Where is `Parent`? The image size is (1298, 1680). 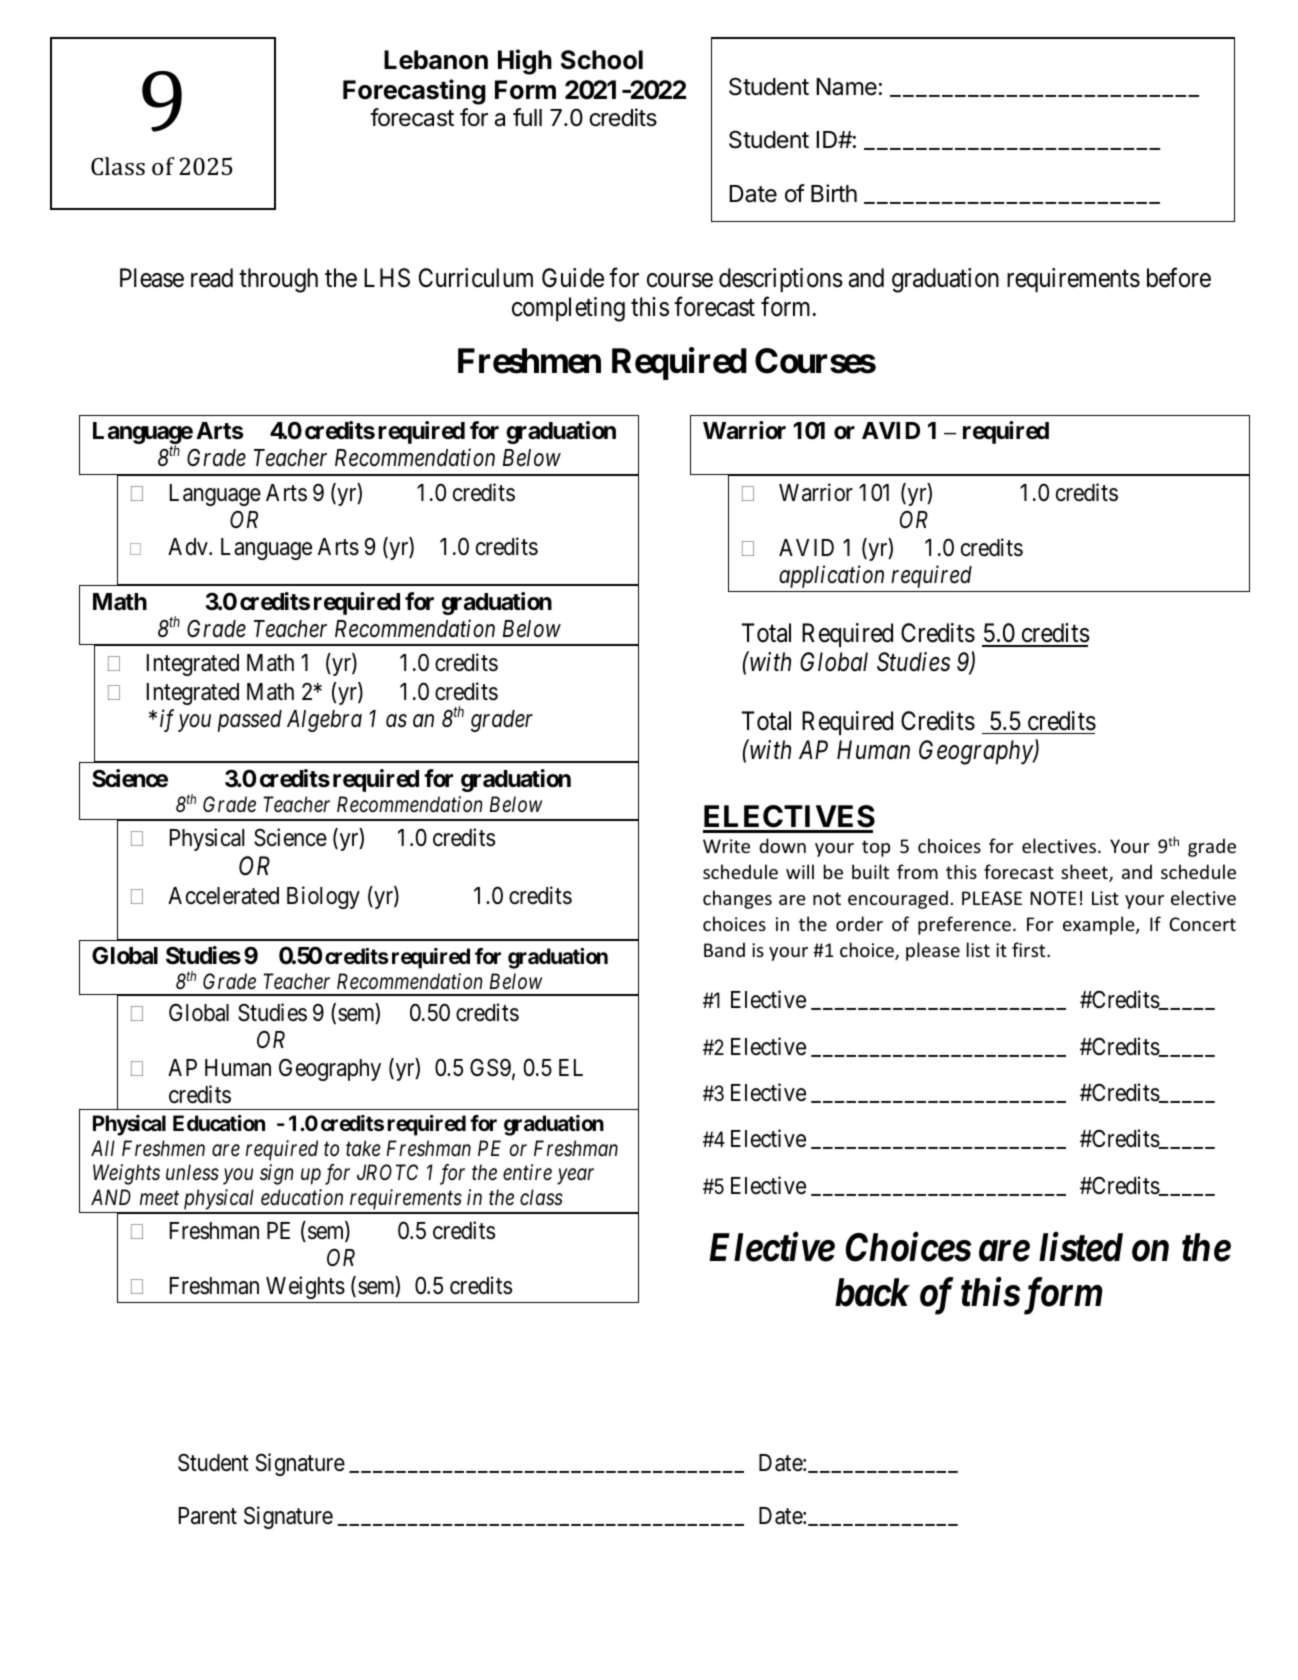
Parent is located at coordinates (208, 1516).
